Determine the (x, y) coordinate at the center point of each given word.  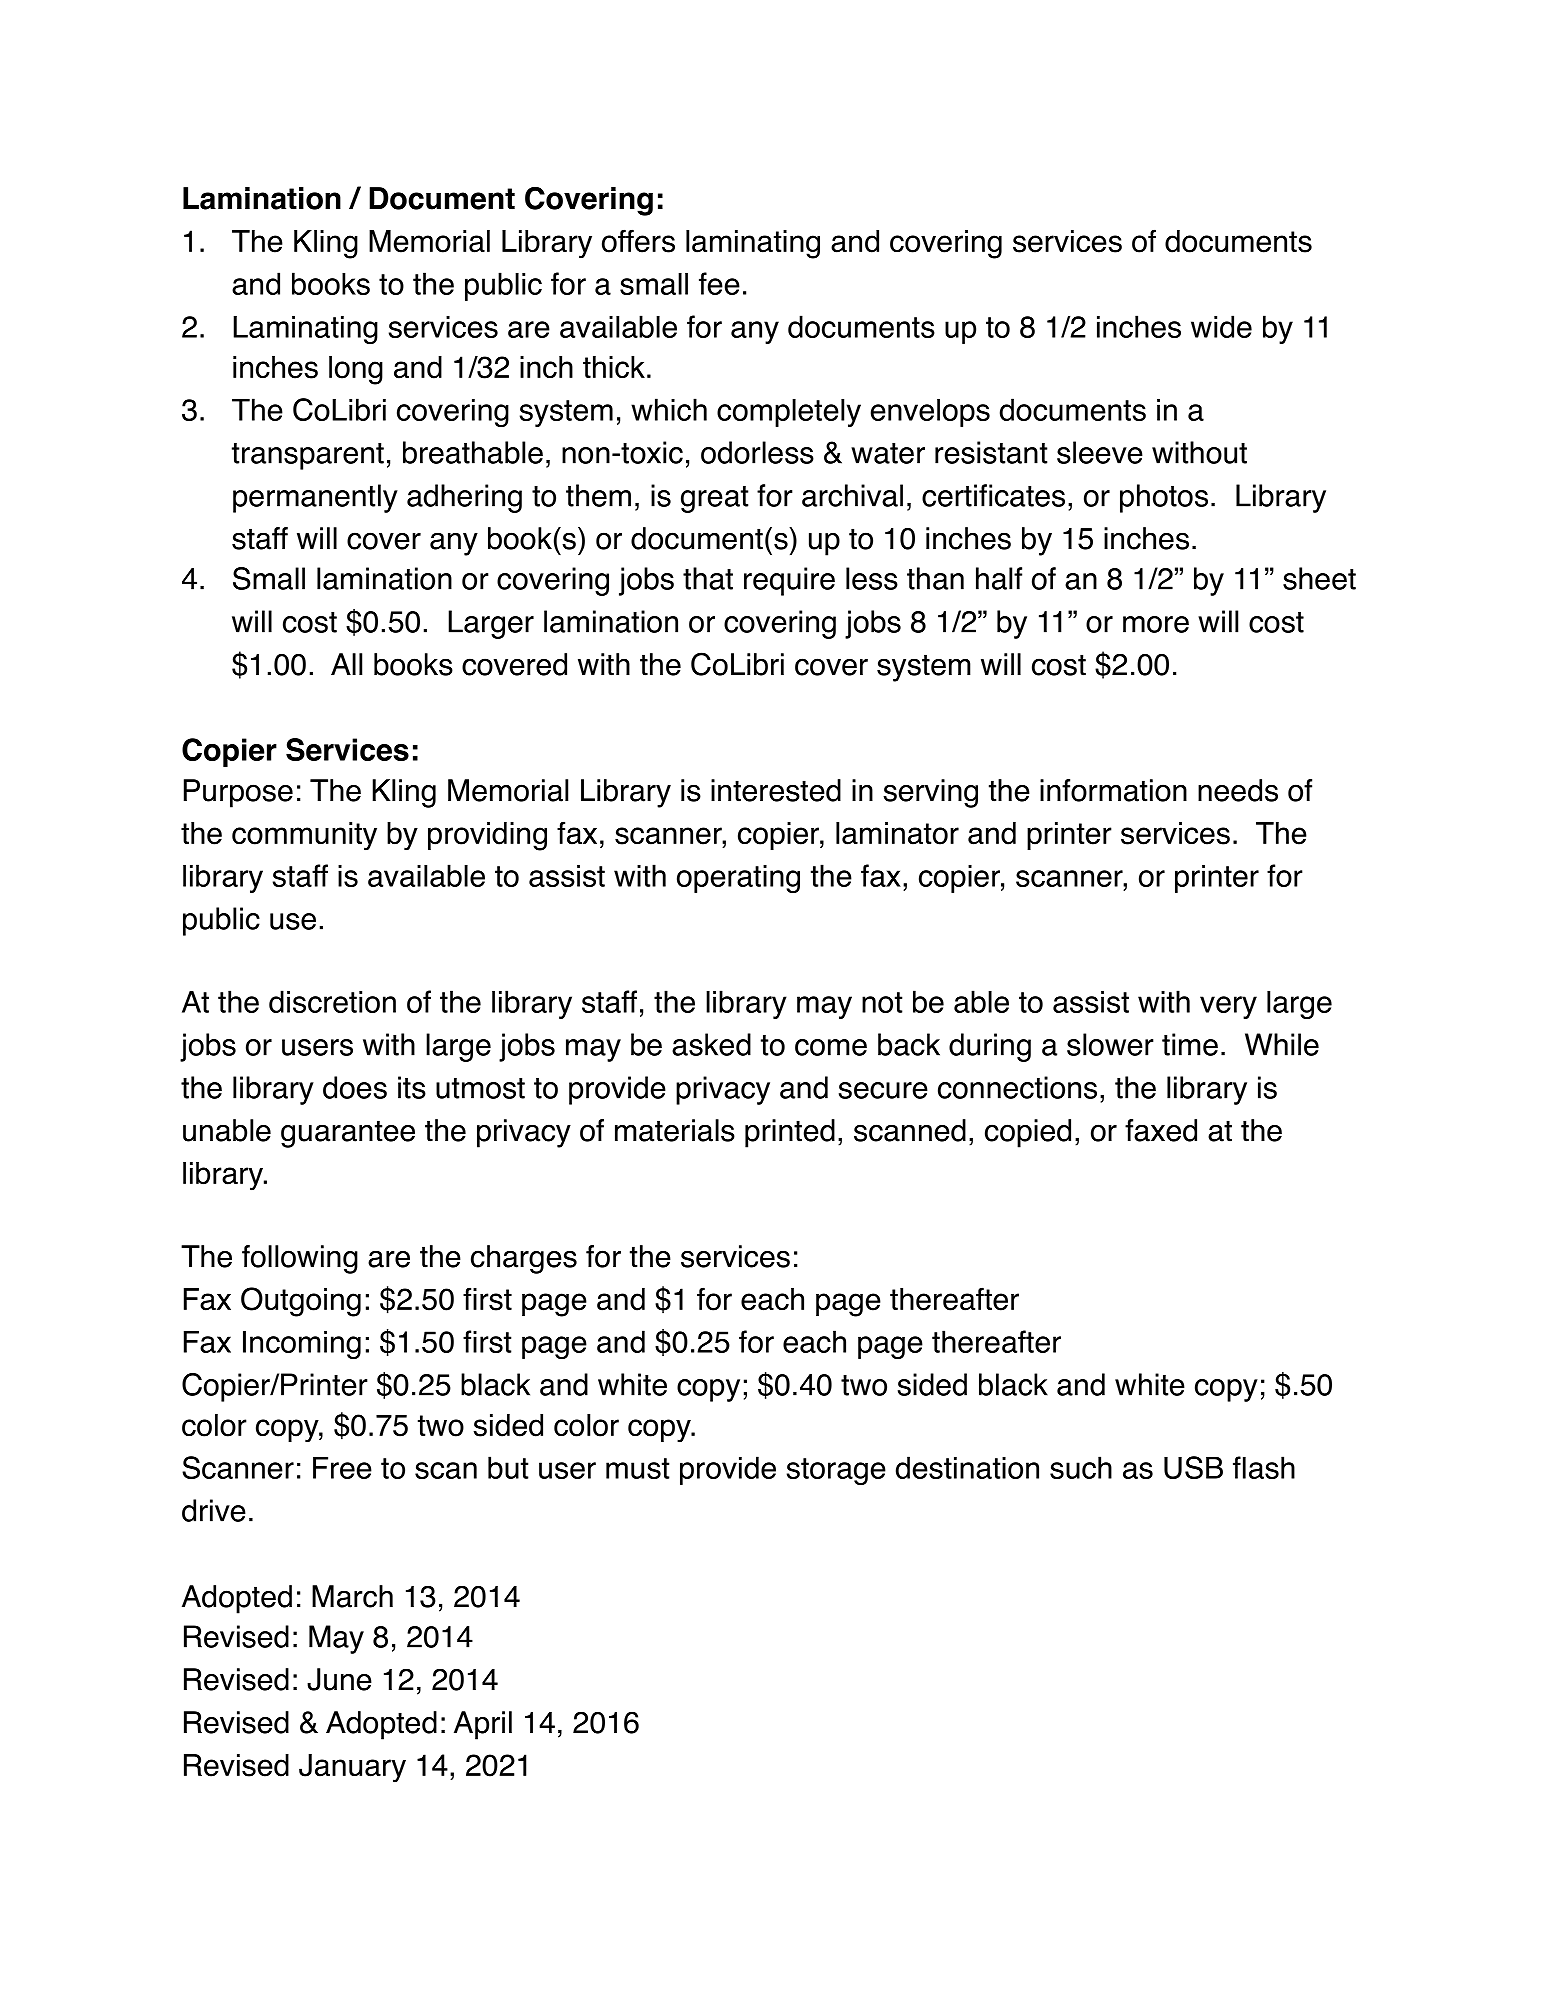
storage (836, 1471)
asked (711, 1044)
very (1228, 1007)
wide (1221, 326)
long (356, 370)
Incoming (302, 1345)
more (1156, 624)
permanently (315, 498)
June (339, 1679)
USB (1193, 1467)
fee (719, 283)
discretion (332, 1001)
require (789, 581)
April (483, 1725)
